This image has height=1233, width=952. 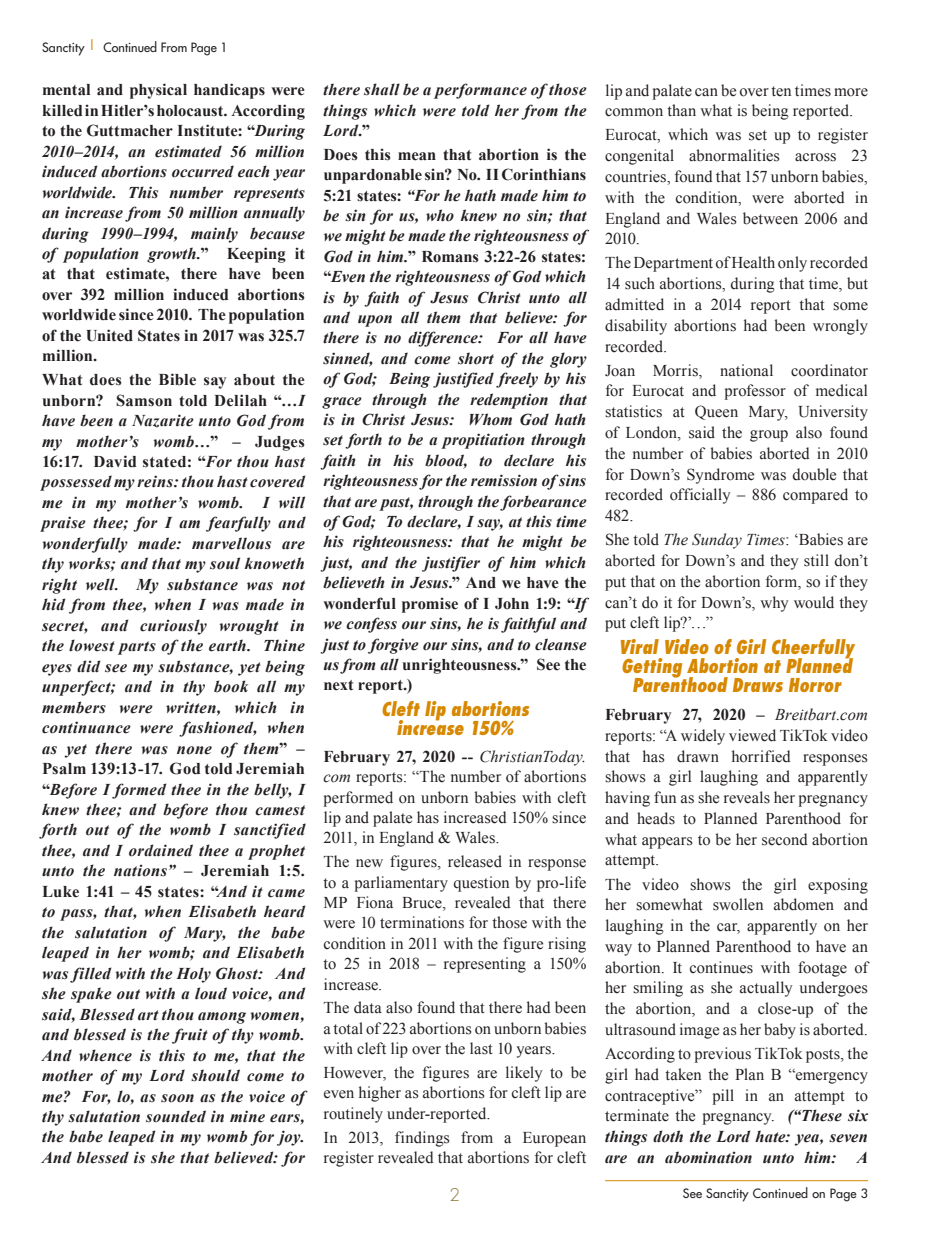 I want to click on sounded, so click(x=176, y=1116).
